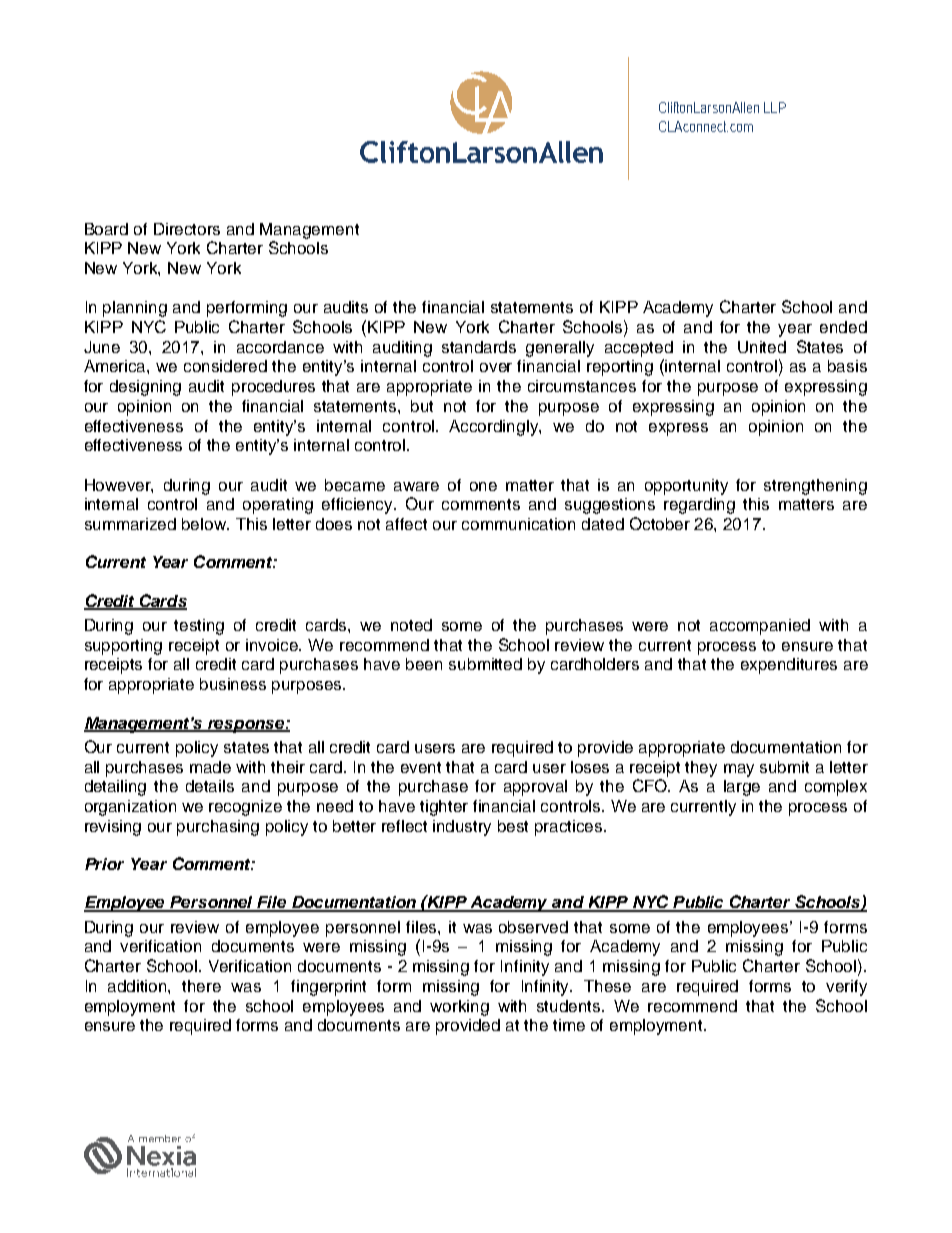  Describe the element at coordinates (815, 487) in the image. I see `strengthening` at that location.
